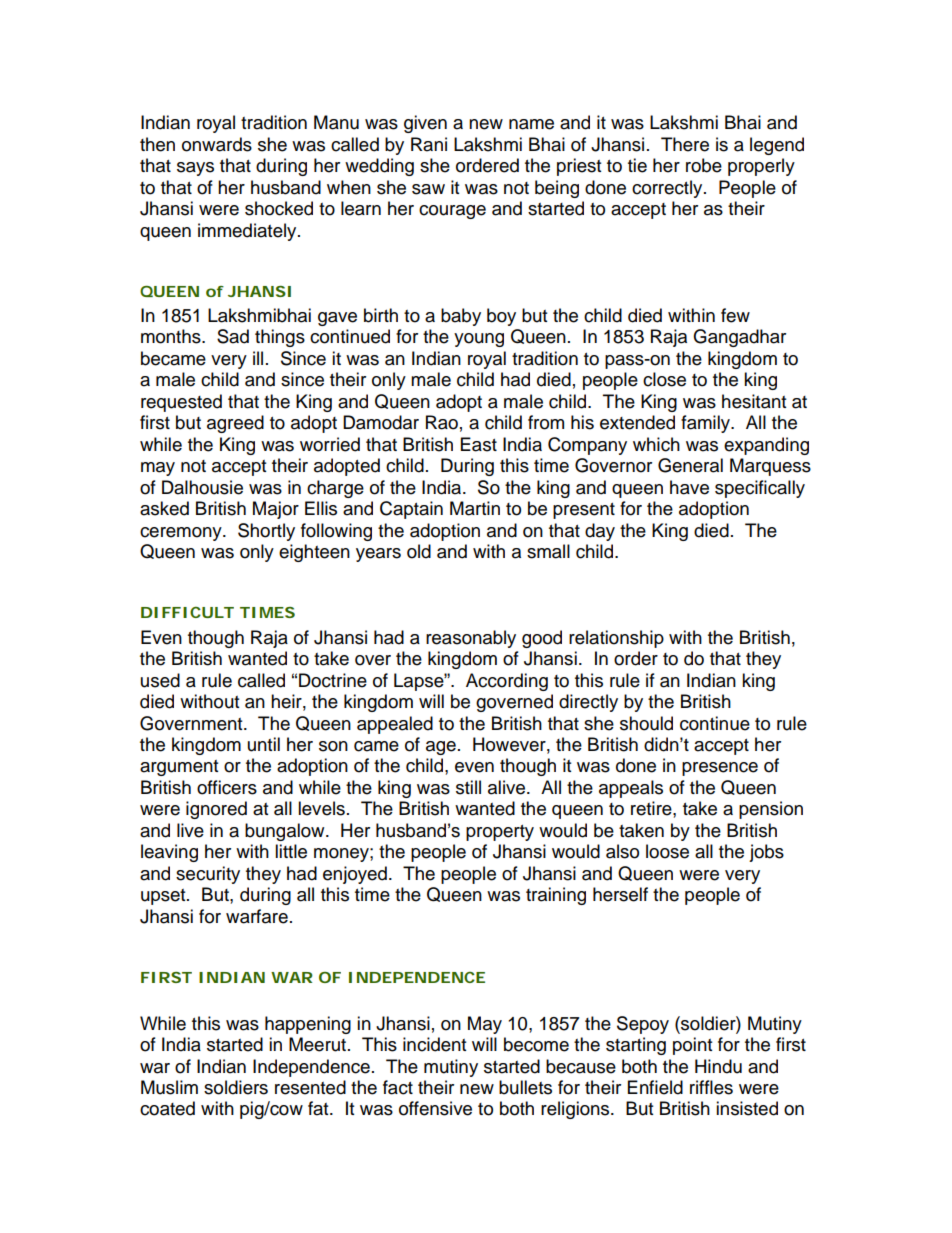 The width and height of the document is (952, 1233). I want to click on Rani, so click(429, 144).
